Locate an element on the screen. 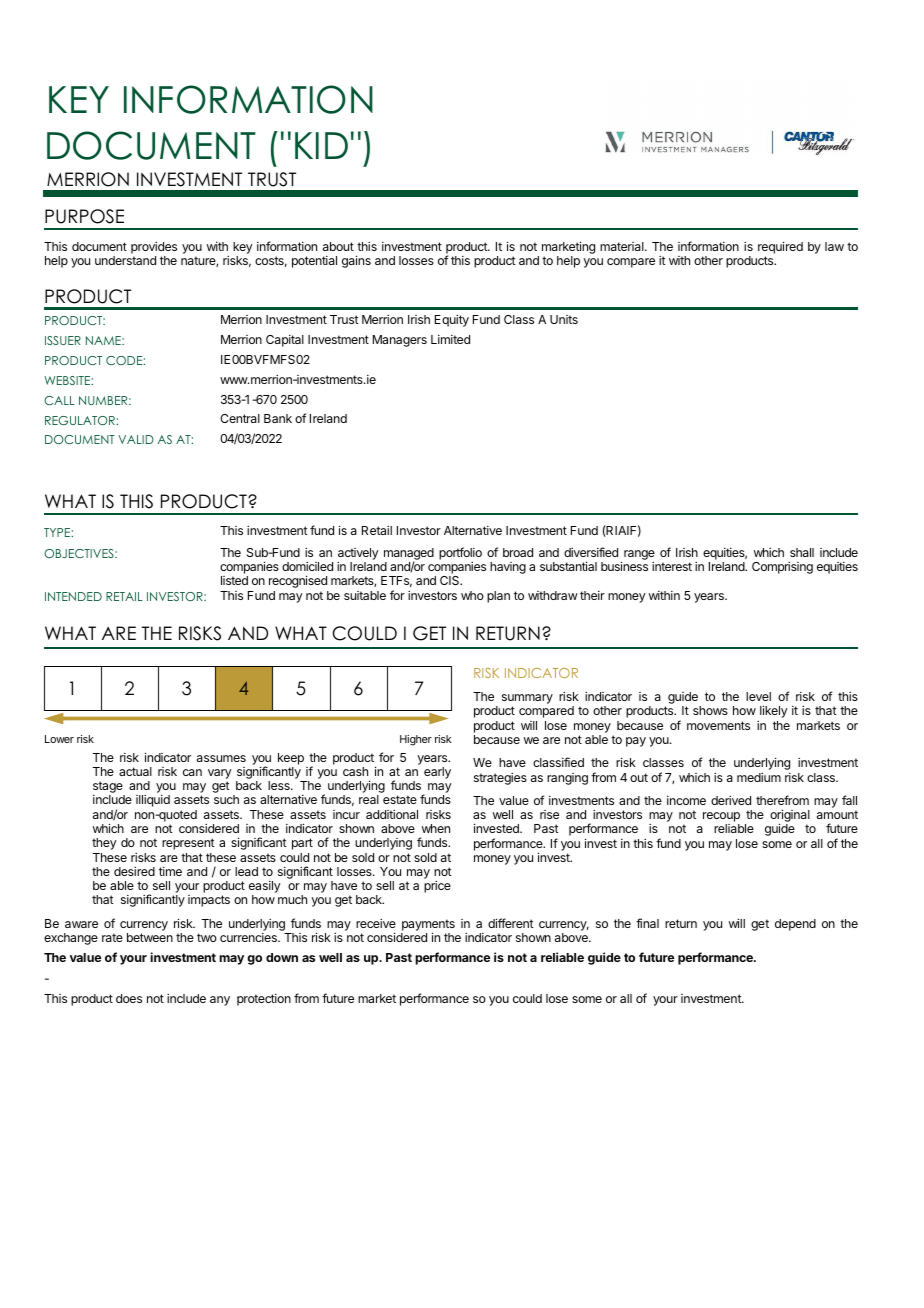 This screenshot has height=1308, width=924. Comprising is located at coordinates (782, 568).
